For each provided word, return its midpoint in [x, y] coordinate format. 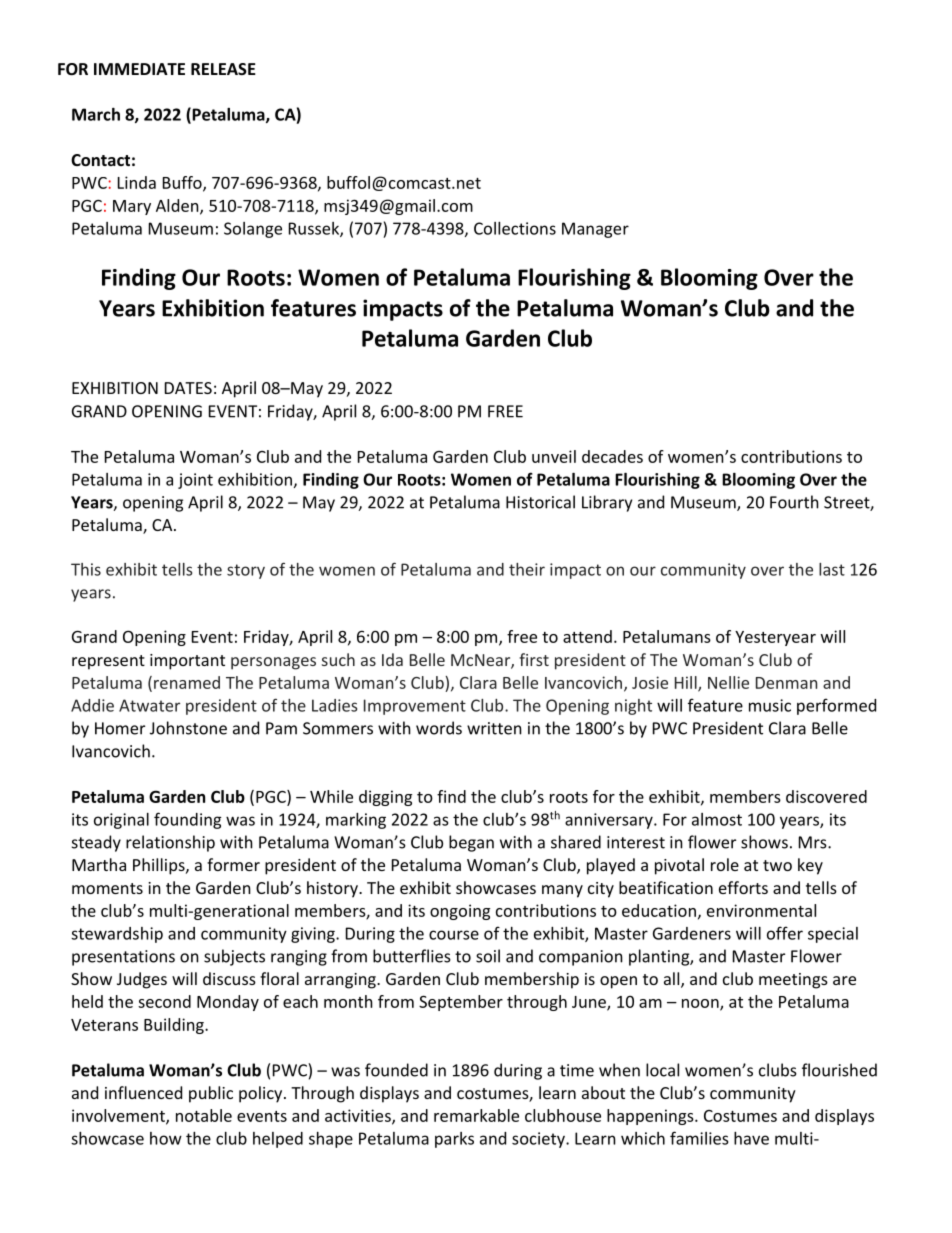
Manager [595, 230]
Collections [515, 228]
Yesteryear [775, 638]
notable [204, 1115]
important [187, 662]
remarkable [476, 1115]
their [527, 569]
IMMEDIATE [139, 69]
